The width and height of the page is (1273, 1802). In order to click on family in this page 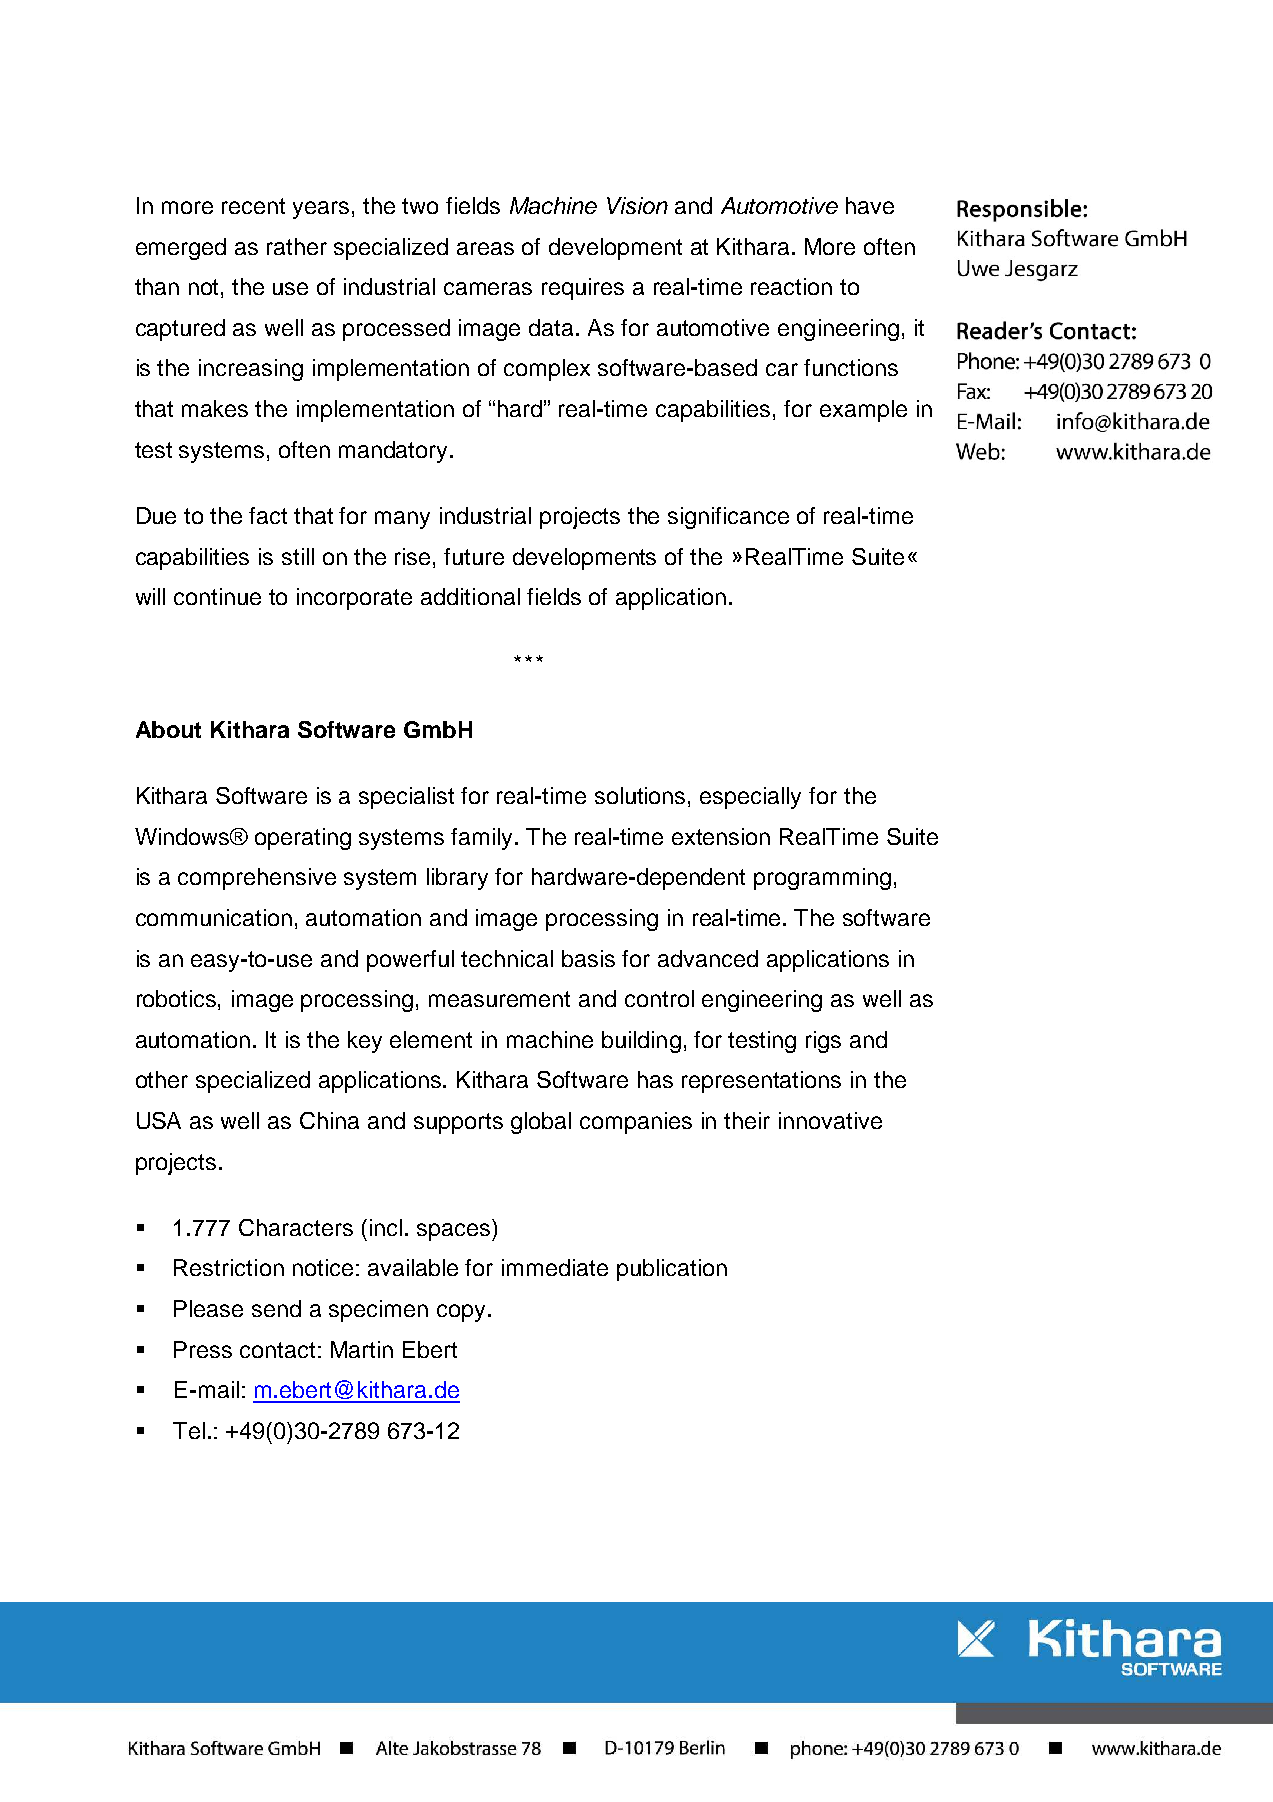, I will do `click(481, 839)`.
